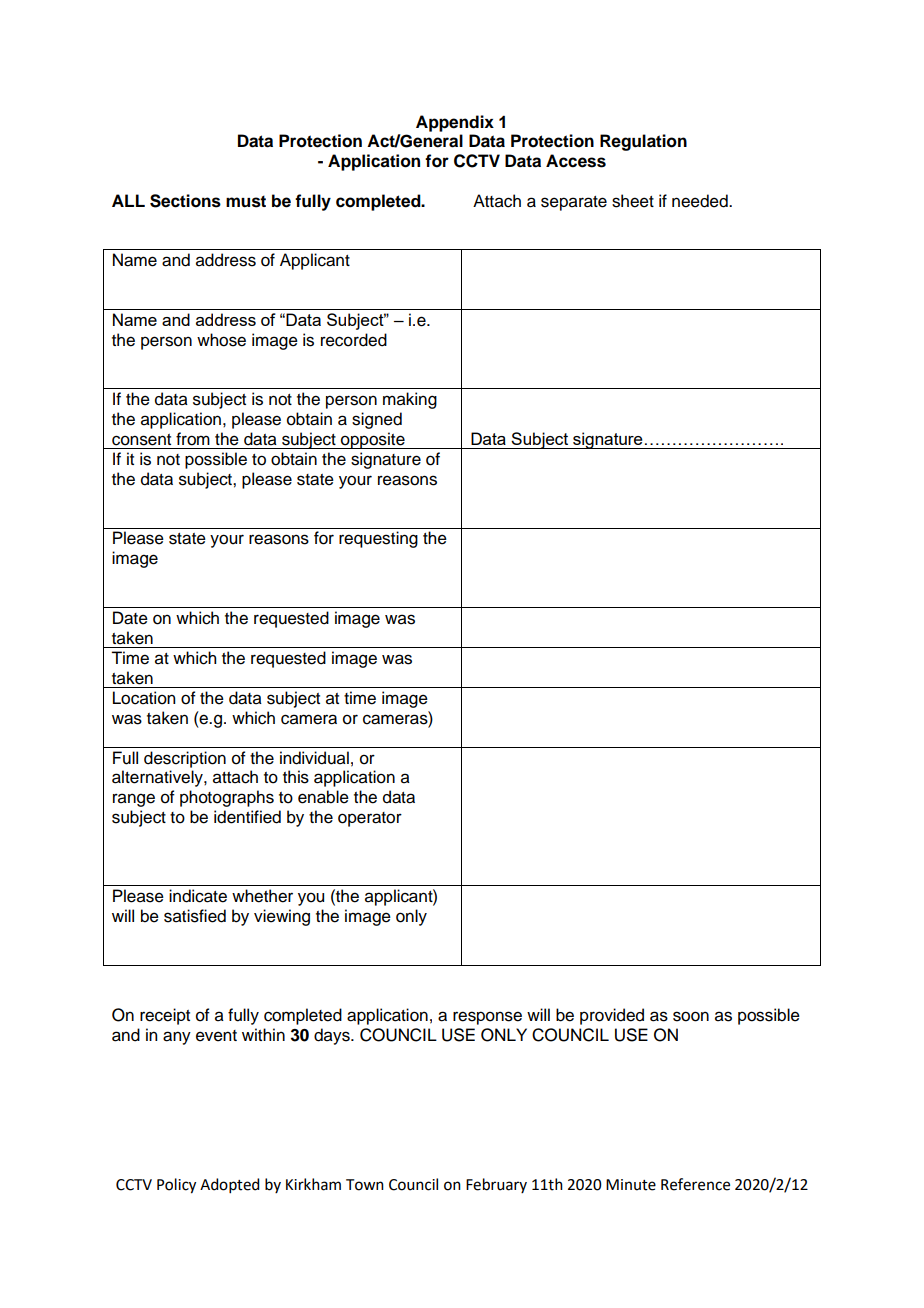 This document has height=1308, width=924. What do you see at coordinates (633, 201) in the document?
I see `sheet` at bounding box center [633, 201].
